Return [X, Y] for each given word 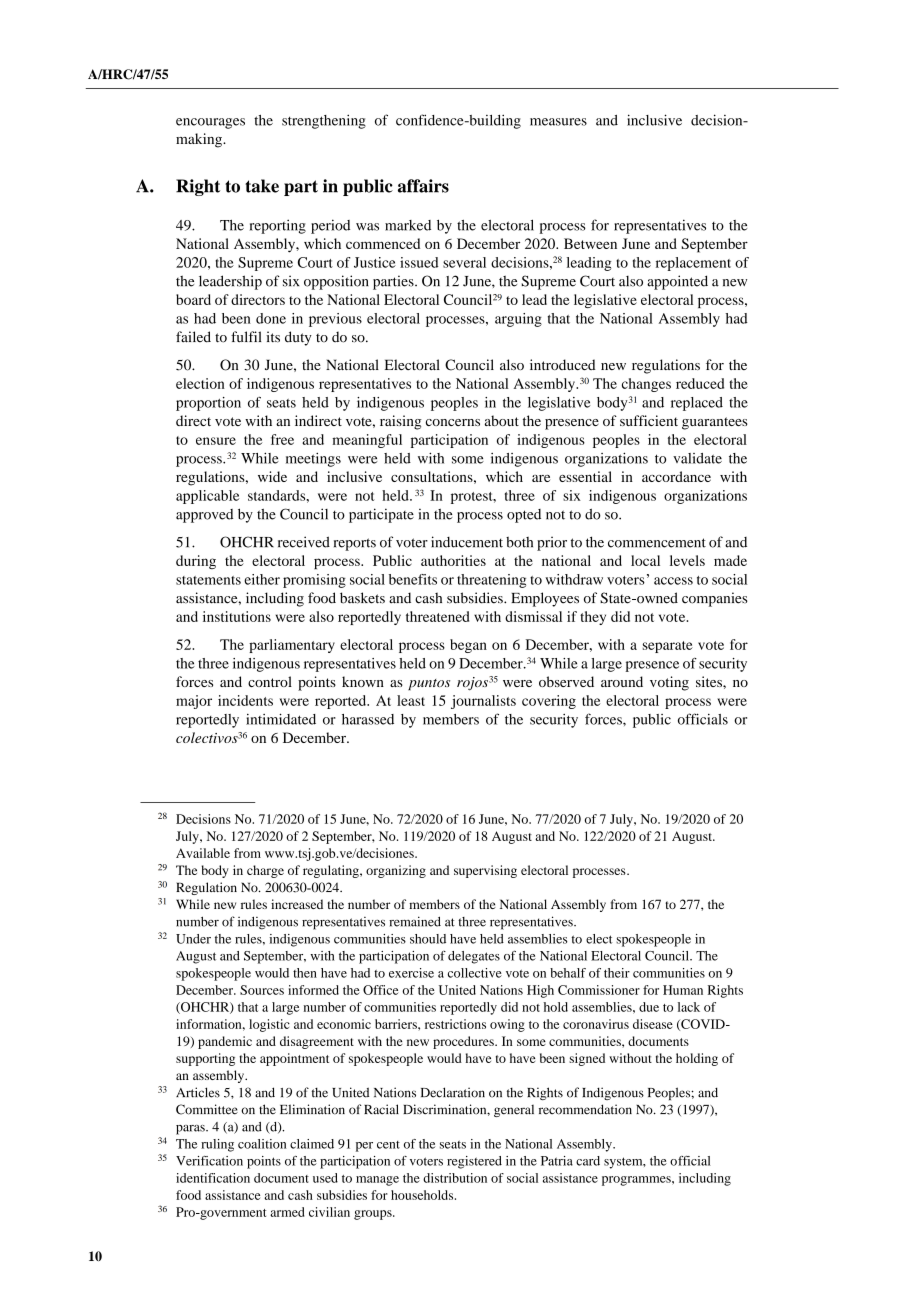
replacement [693, 264]
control [270, 681]
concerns [453, 422]
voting [669, 683]
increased [297, 904]
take [262, 186]
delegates [474, 957]
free [282, 439]
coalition [262, 1144]
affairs [423, 186]
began [468, 646]
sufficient [649, 420]
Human [683, 990]
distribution [455, 1178]
